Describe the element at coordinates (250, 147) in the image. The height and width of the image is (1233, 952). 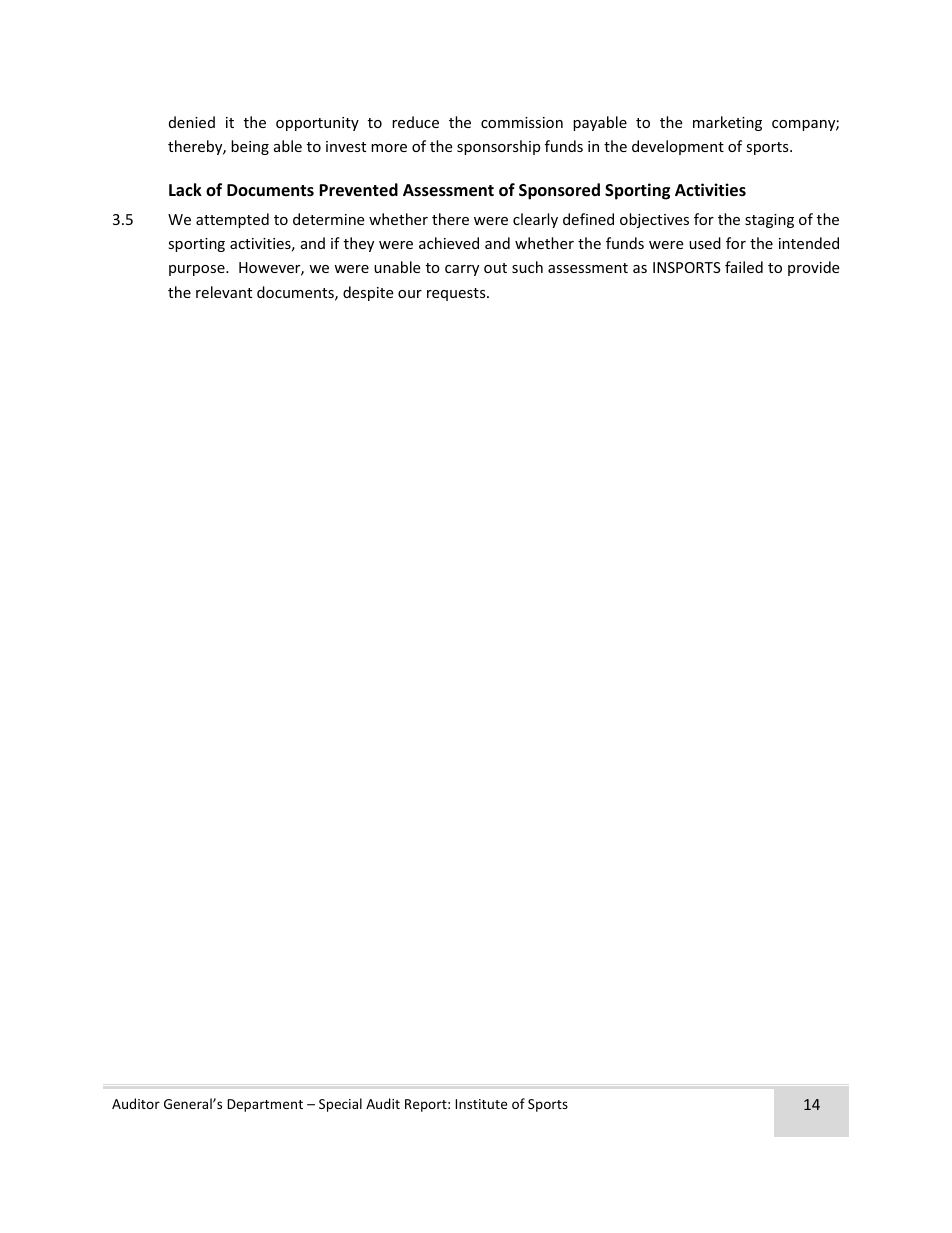
I see `being` at that location.
